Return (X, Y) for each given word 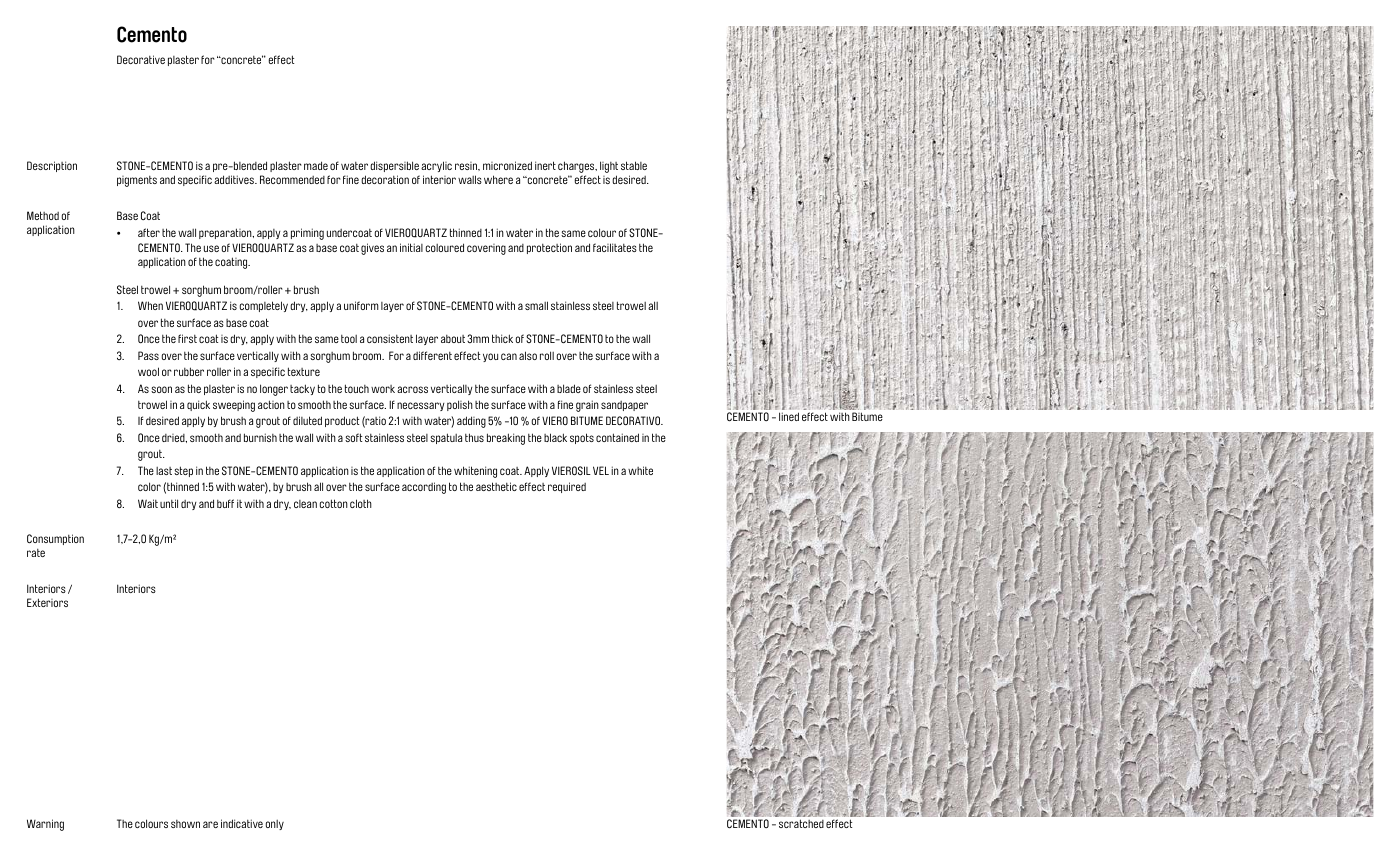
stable (634, 165)
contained (617, 437)
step (183, 471)
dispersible (394, 166)
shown (185, 824)
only (275, 825)
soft (353, 437)
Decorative (141, 59)
